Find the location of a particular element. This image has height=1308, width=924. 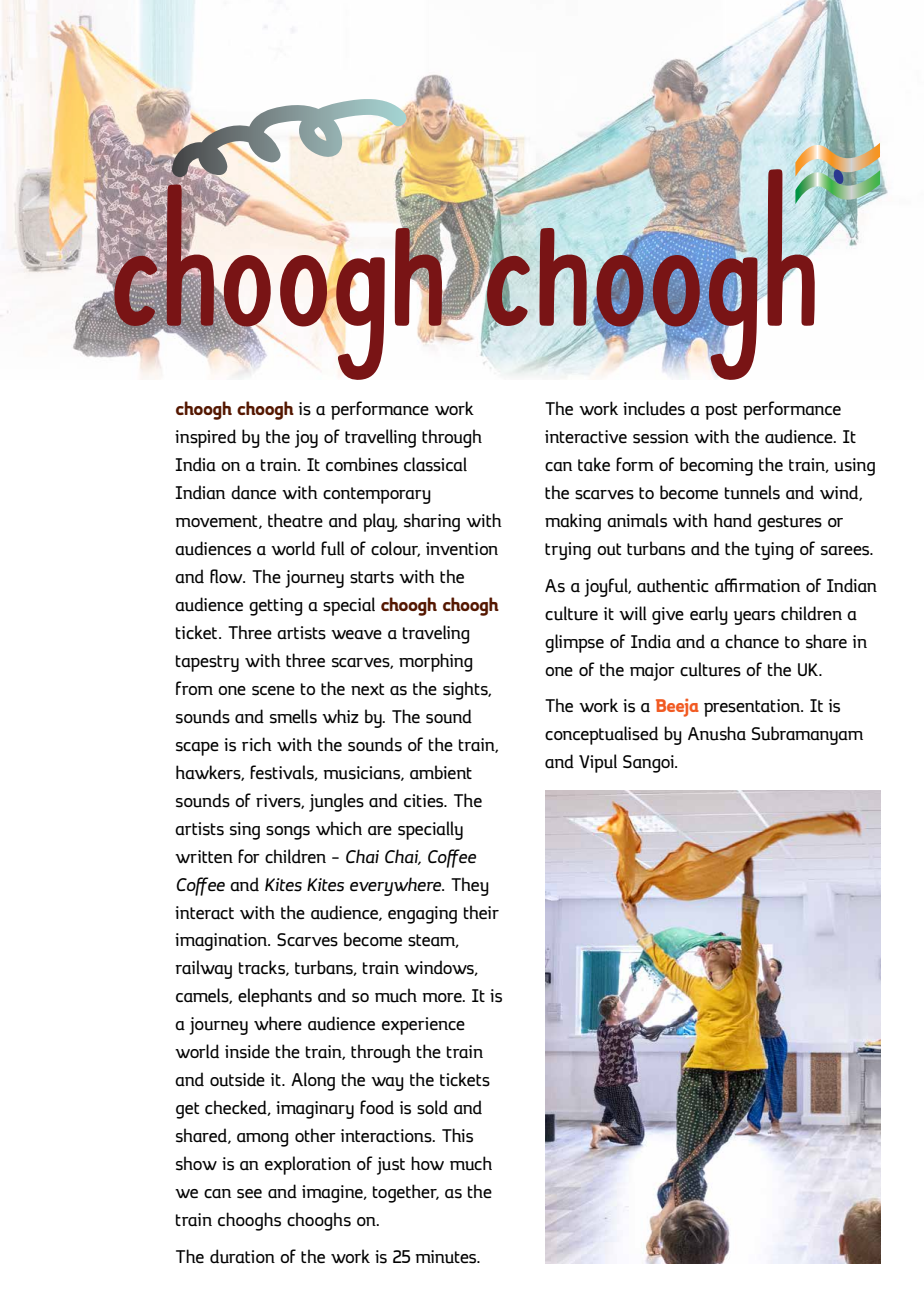

morphing is located at coordinates (435, 662).
